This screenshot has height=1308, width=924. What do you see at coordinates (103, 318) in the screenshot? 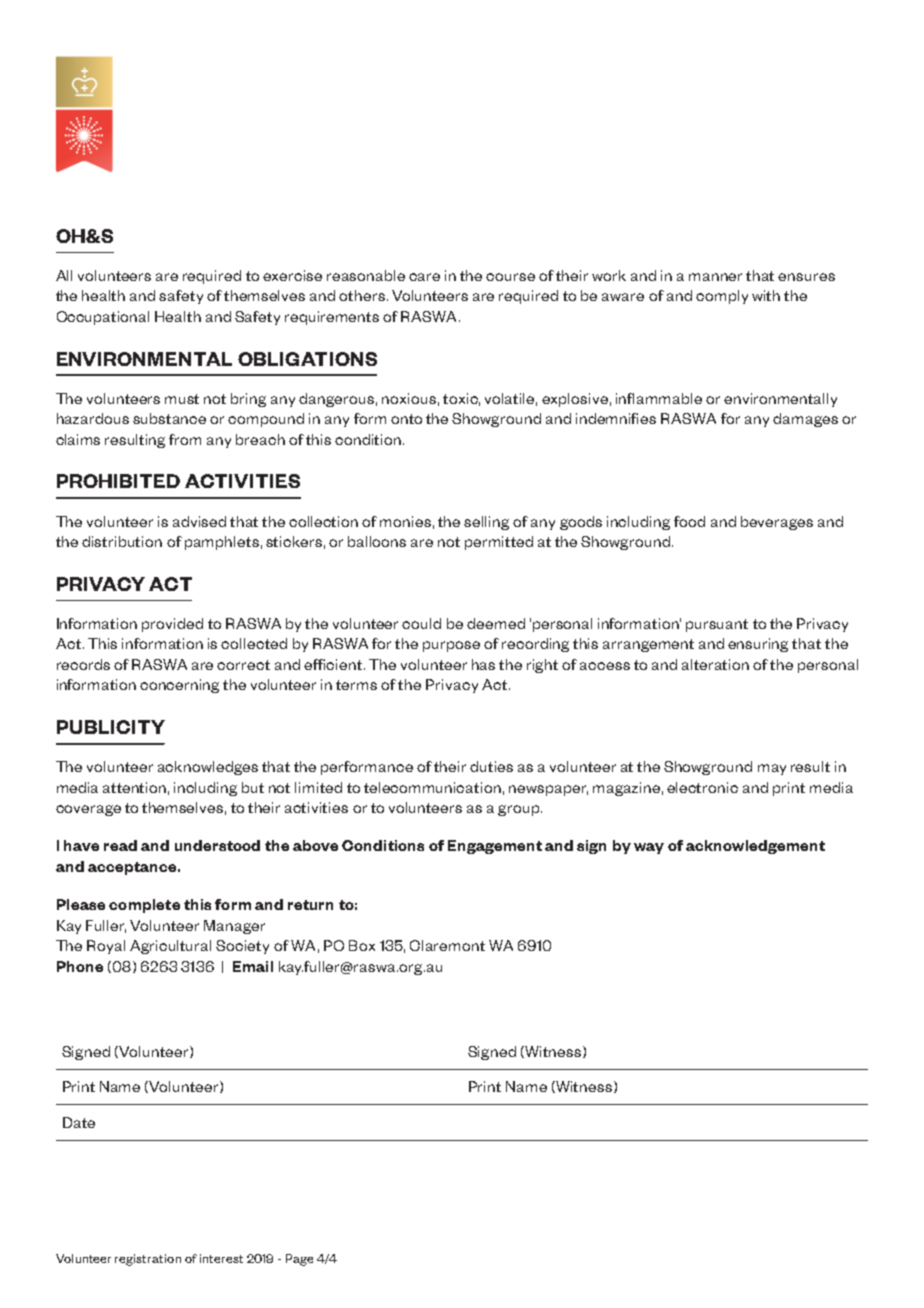
I see `Occupational` at bounding box center [103, 318].
